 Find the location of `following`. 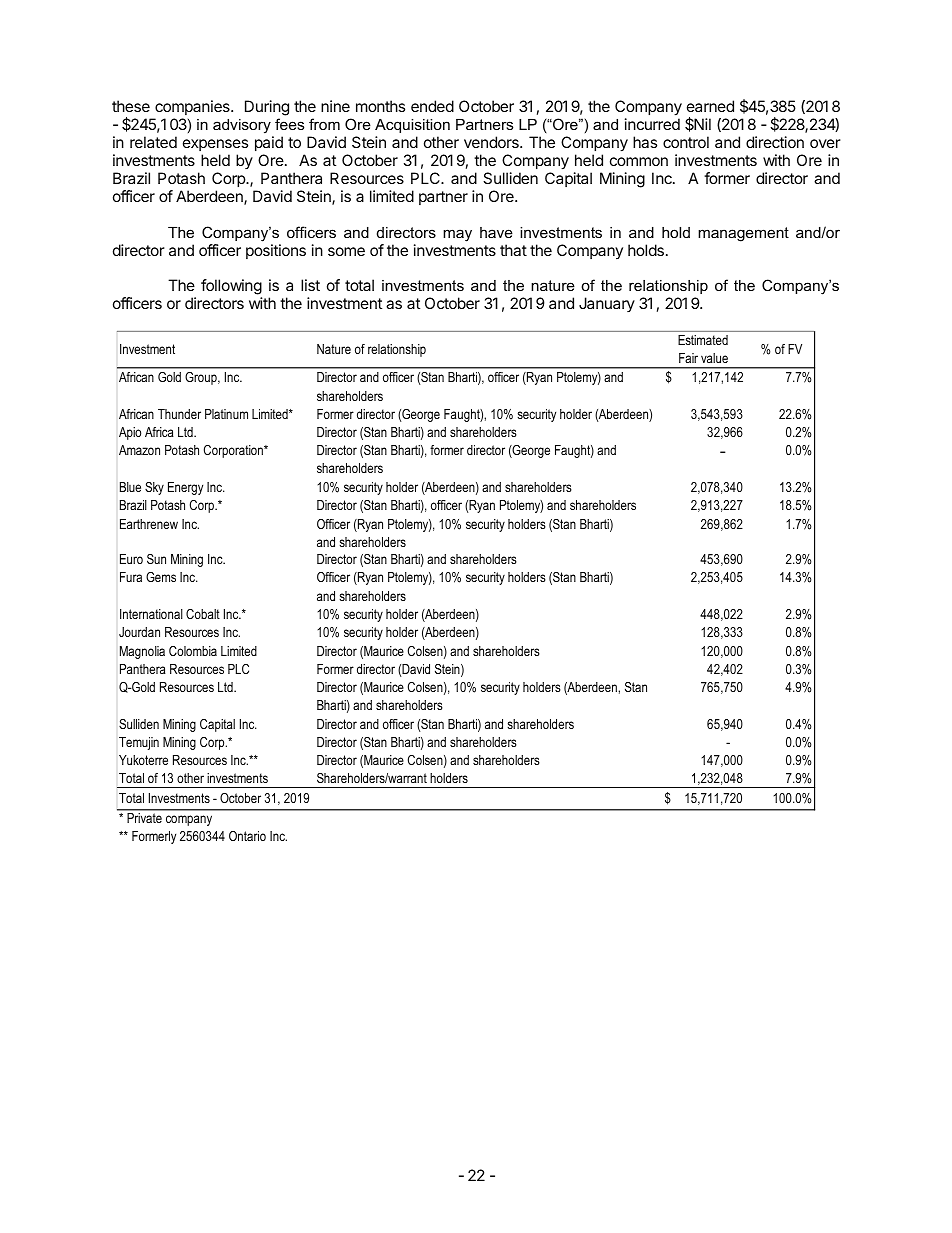

following is located at coordinates (231, 288).
